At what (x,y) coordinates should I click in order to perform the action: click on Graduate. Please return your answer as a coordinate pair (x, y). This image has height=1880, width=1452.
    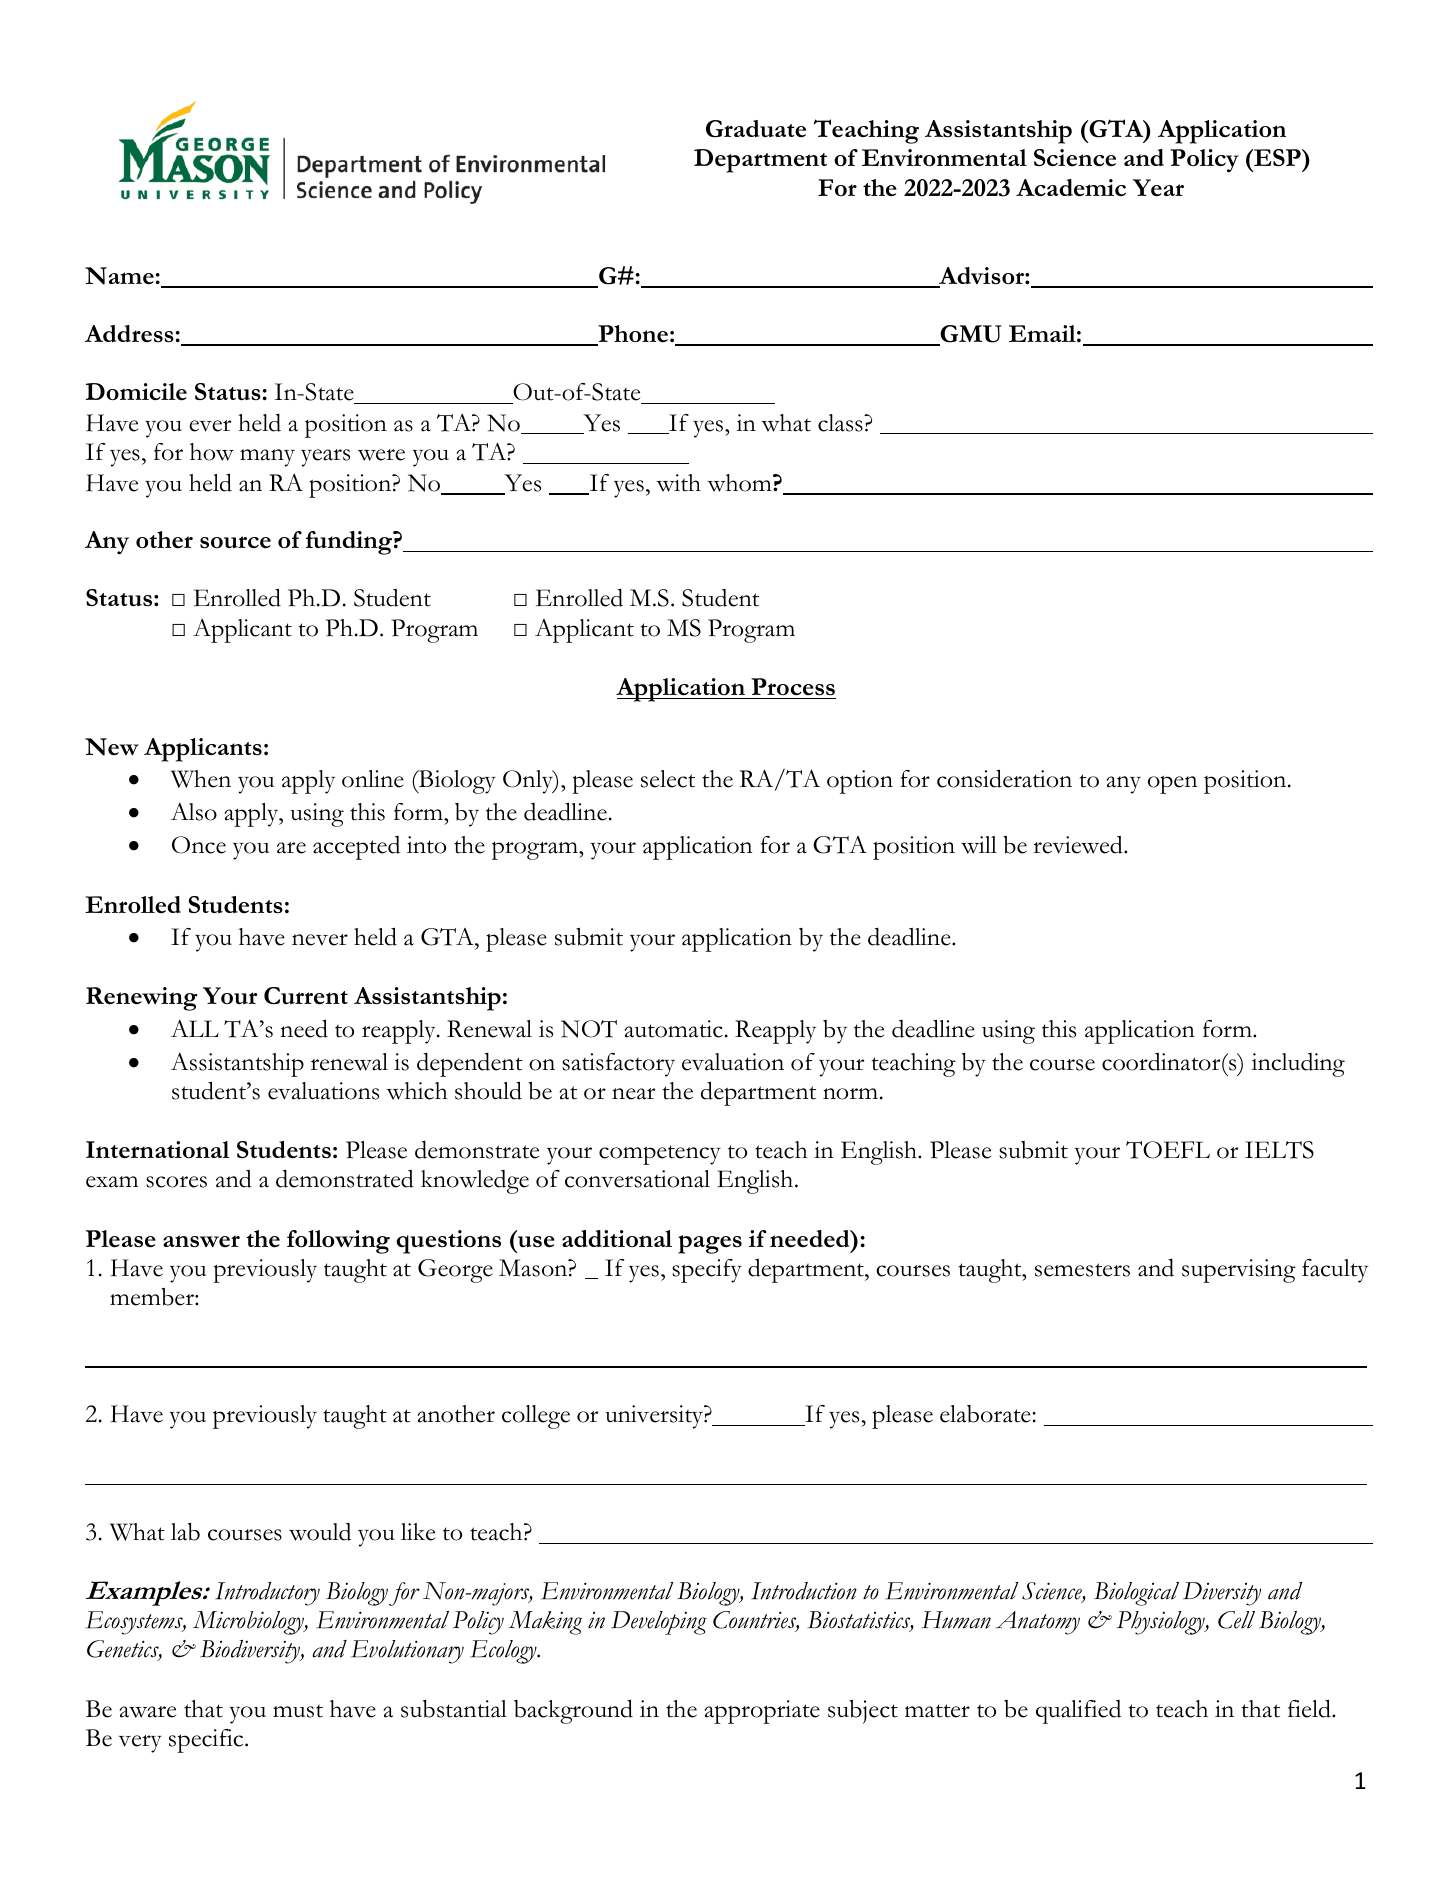
    Looking at the image, I should click on (756, 129).
